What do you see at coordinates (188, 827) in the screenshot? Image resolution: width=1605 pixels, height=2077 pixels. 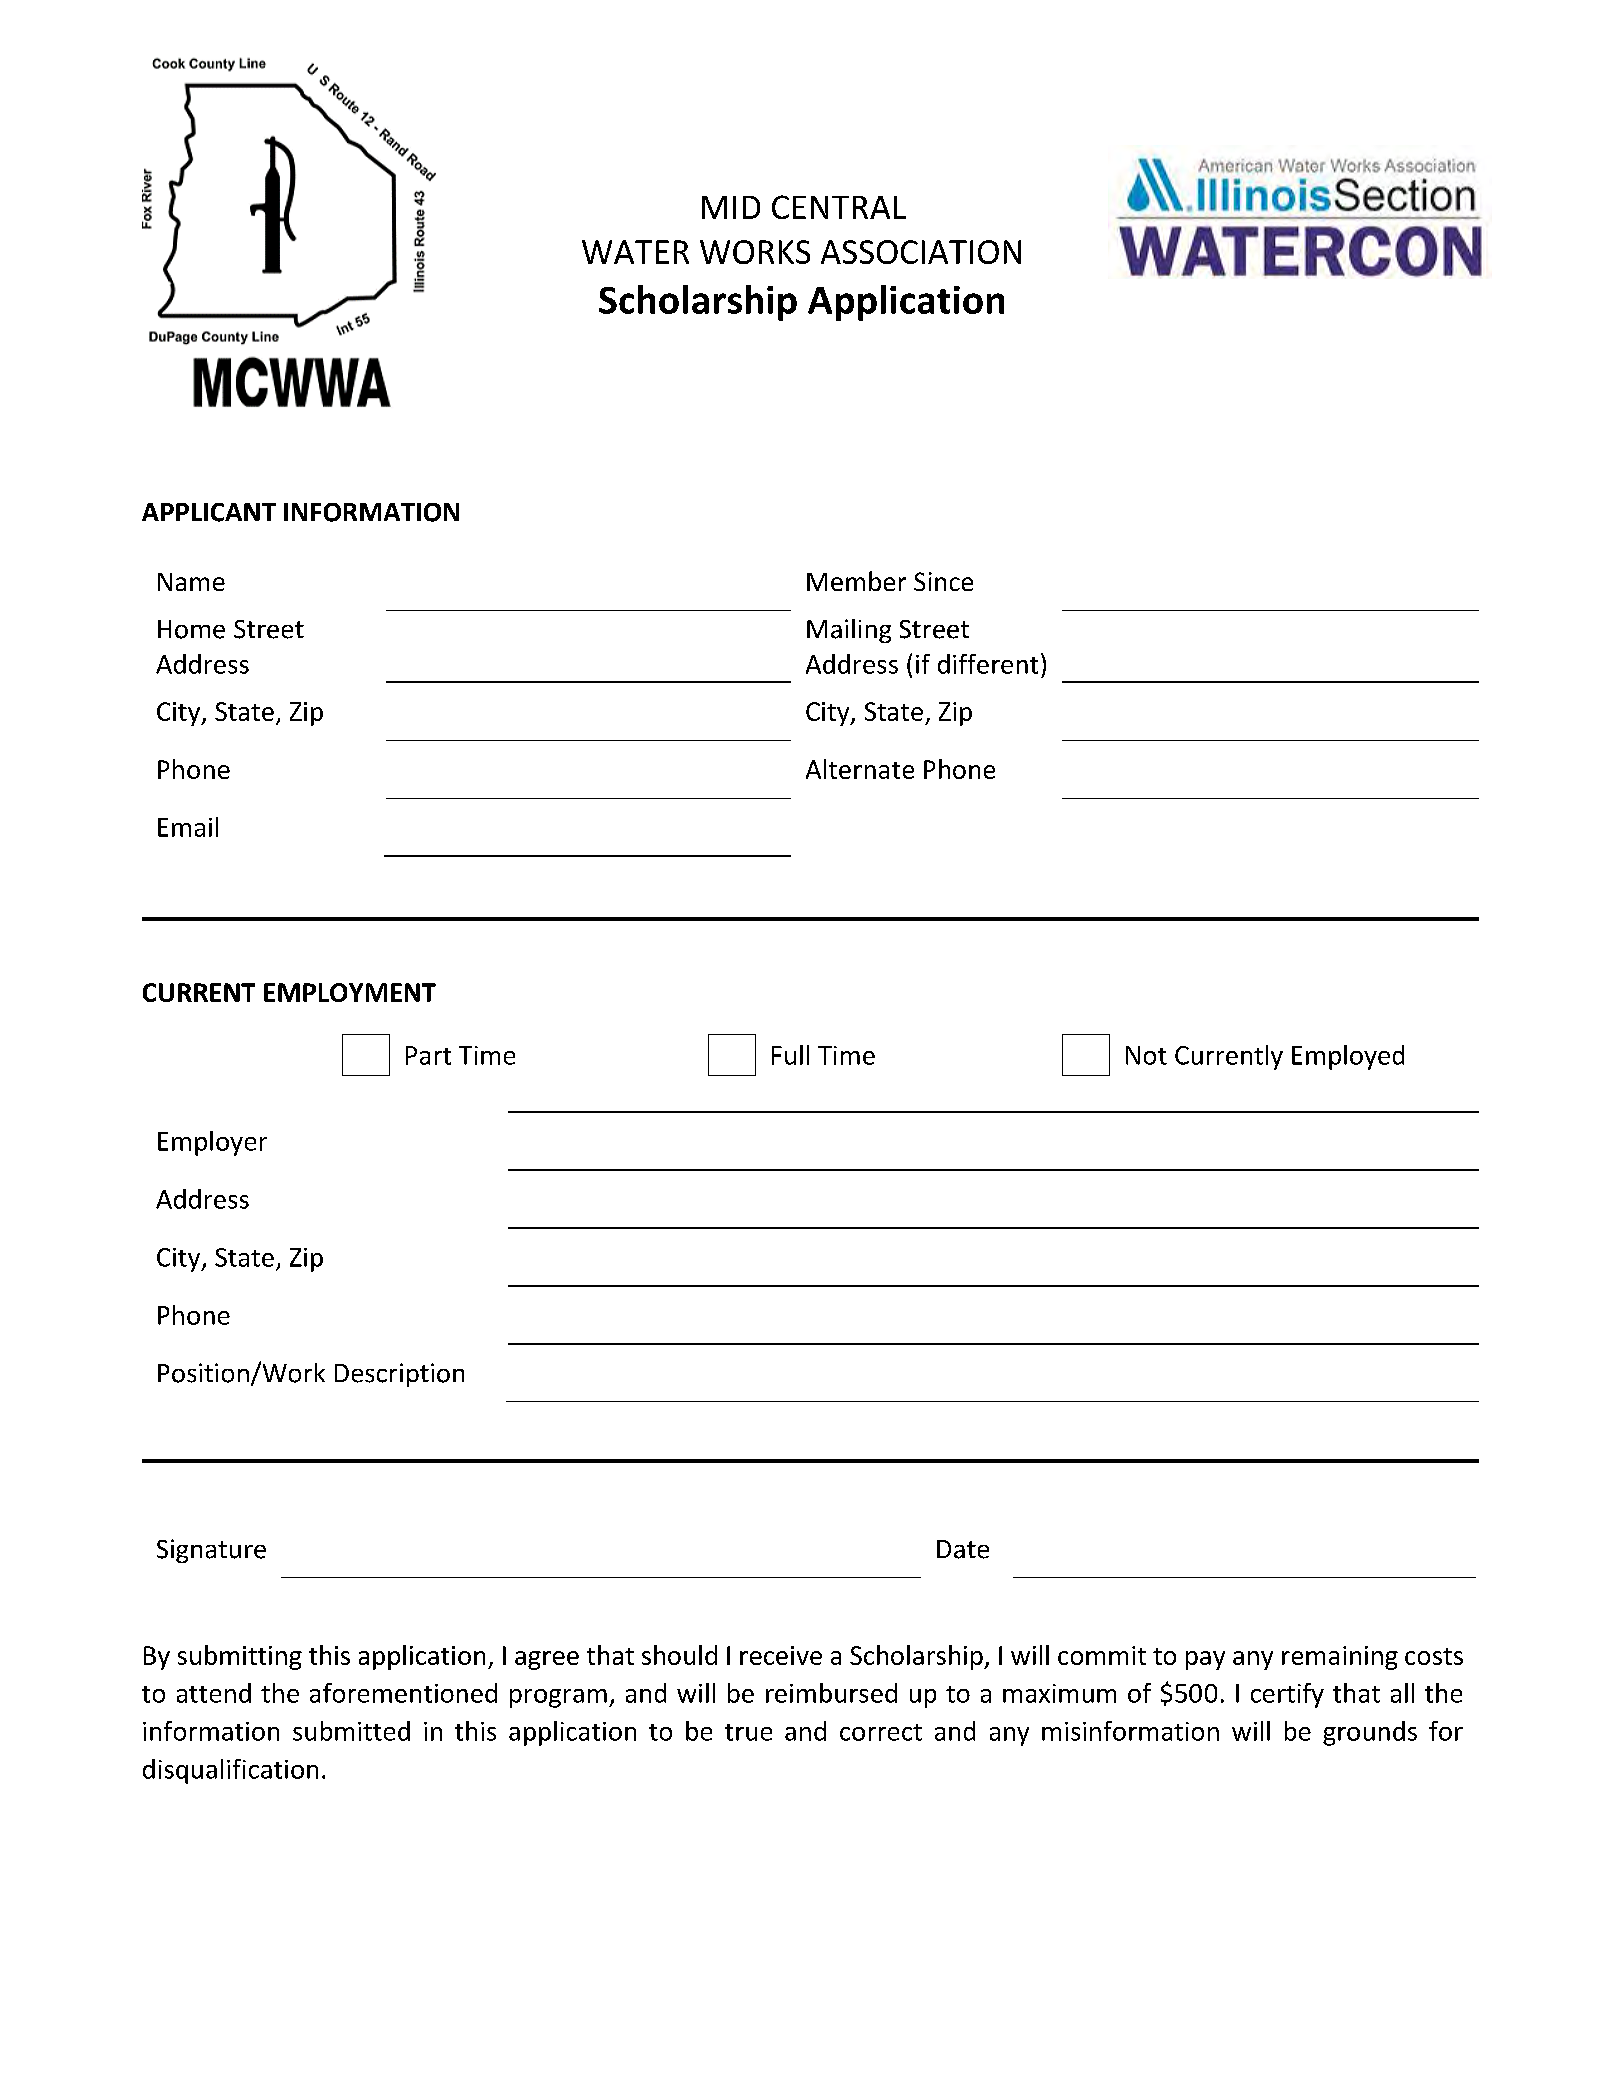 I see `Email` at bounding box center [188, 827].
